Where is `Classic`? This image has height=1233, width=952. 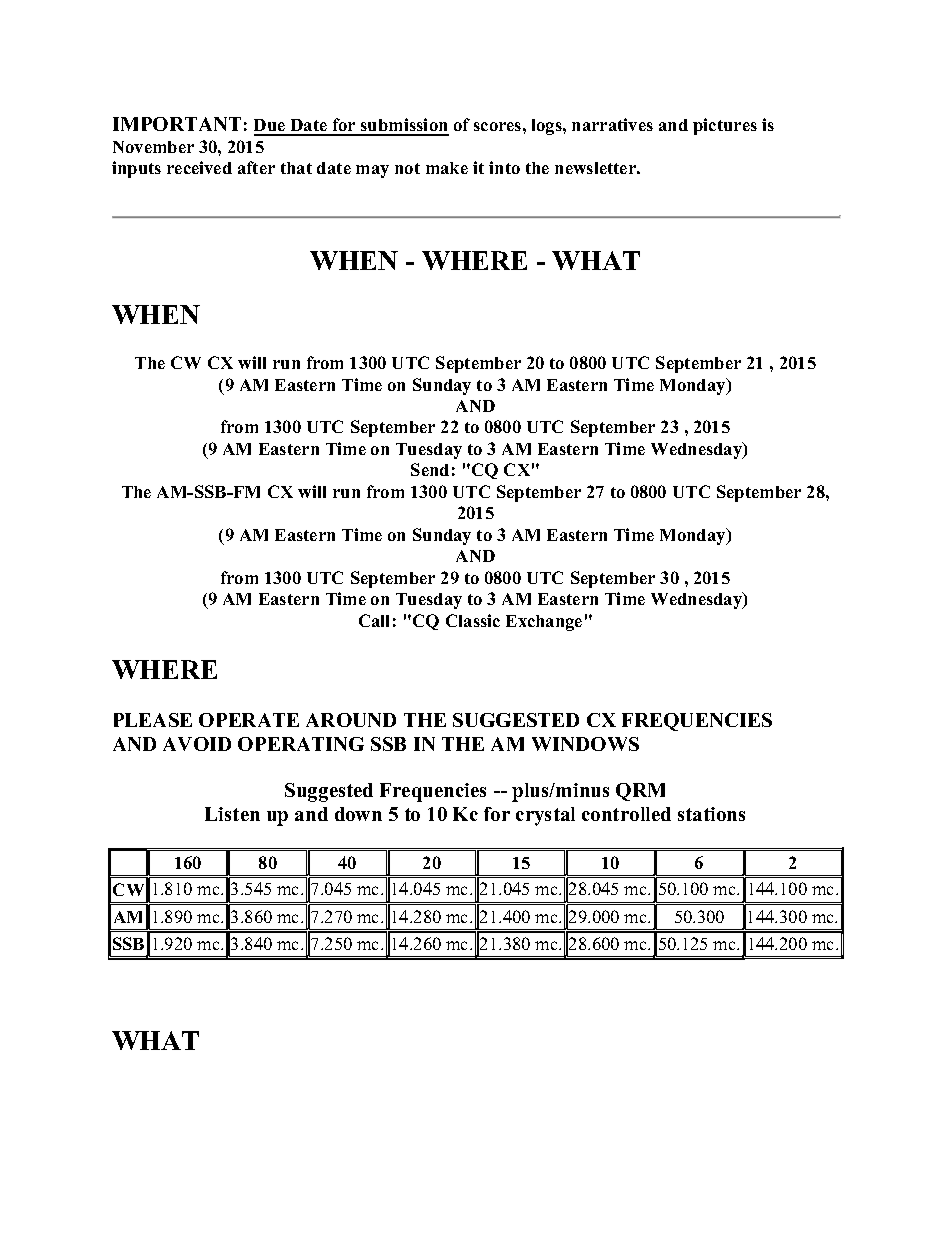
Classic is located at coordinates (473, 620).
